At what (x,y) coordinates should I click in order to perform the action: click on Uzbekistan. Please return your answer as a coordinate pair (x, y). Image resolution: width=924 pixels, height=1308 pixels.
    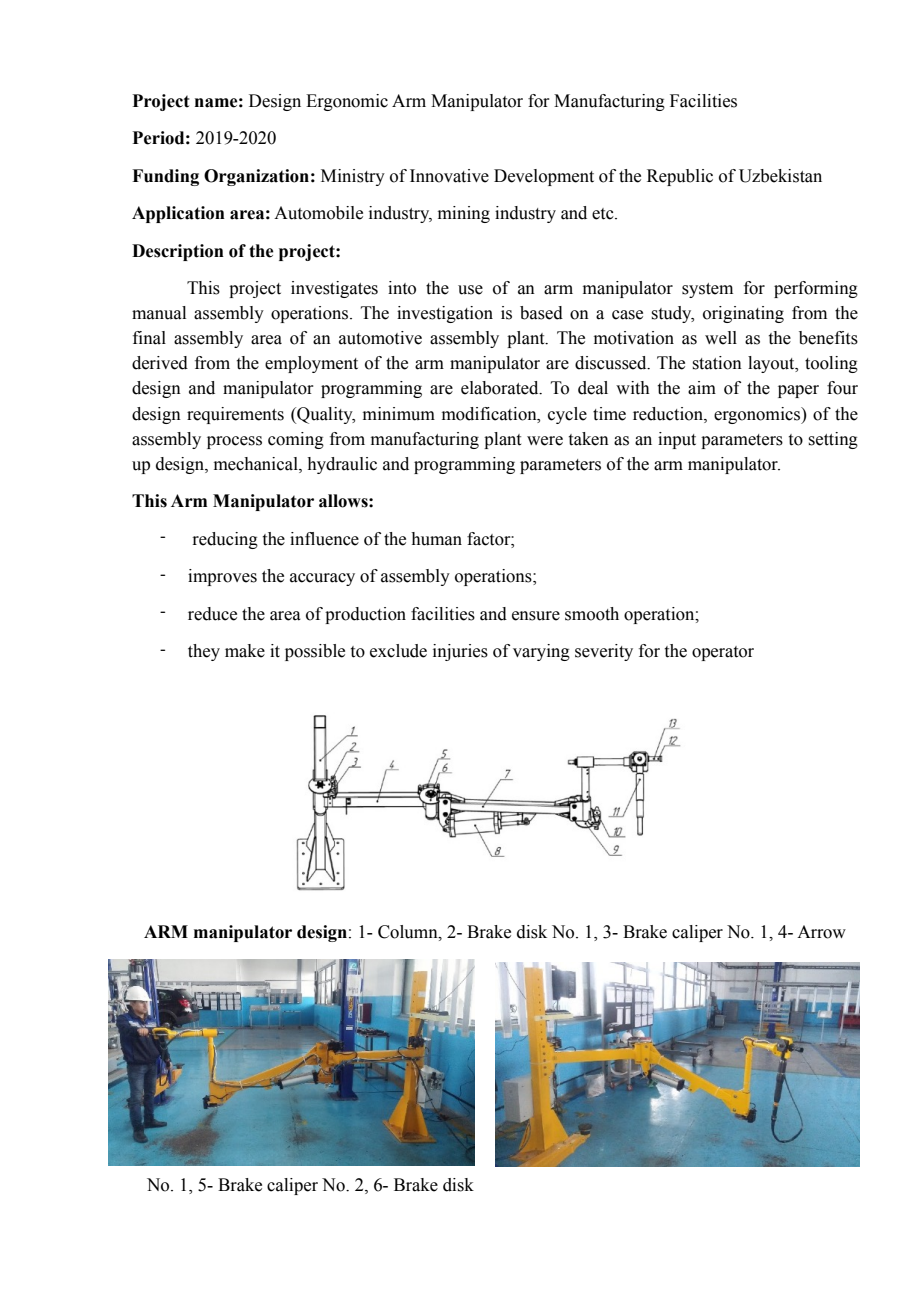
    Looking at the image, I should click on (780, 176).
